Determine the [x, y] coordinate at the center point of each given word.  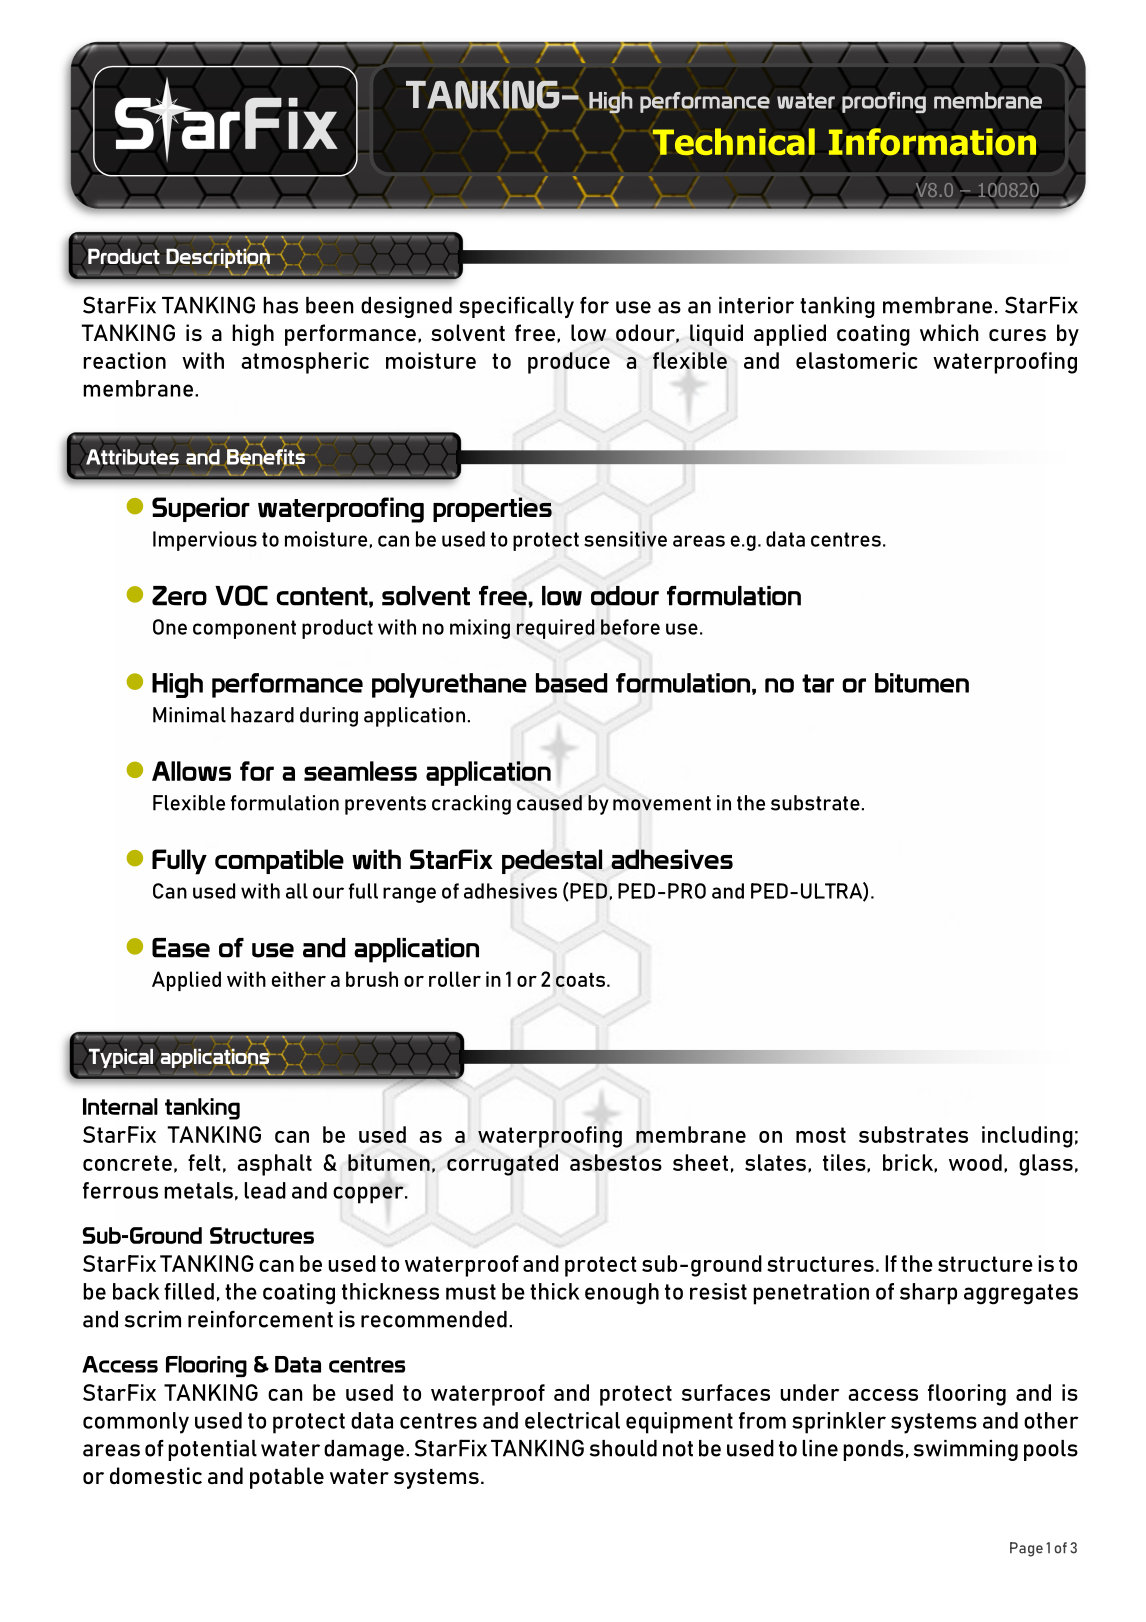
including [1027, 1137]
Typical [119, 1057]
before [630, 627]
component [244, 629]
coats [580, 980]
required [556, 629]
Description [219, 259]
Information [932, 141]
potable [287, 1478]
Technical [734, 141]
